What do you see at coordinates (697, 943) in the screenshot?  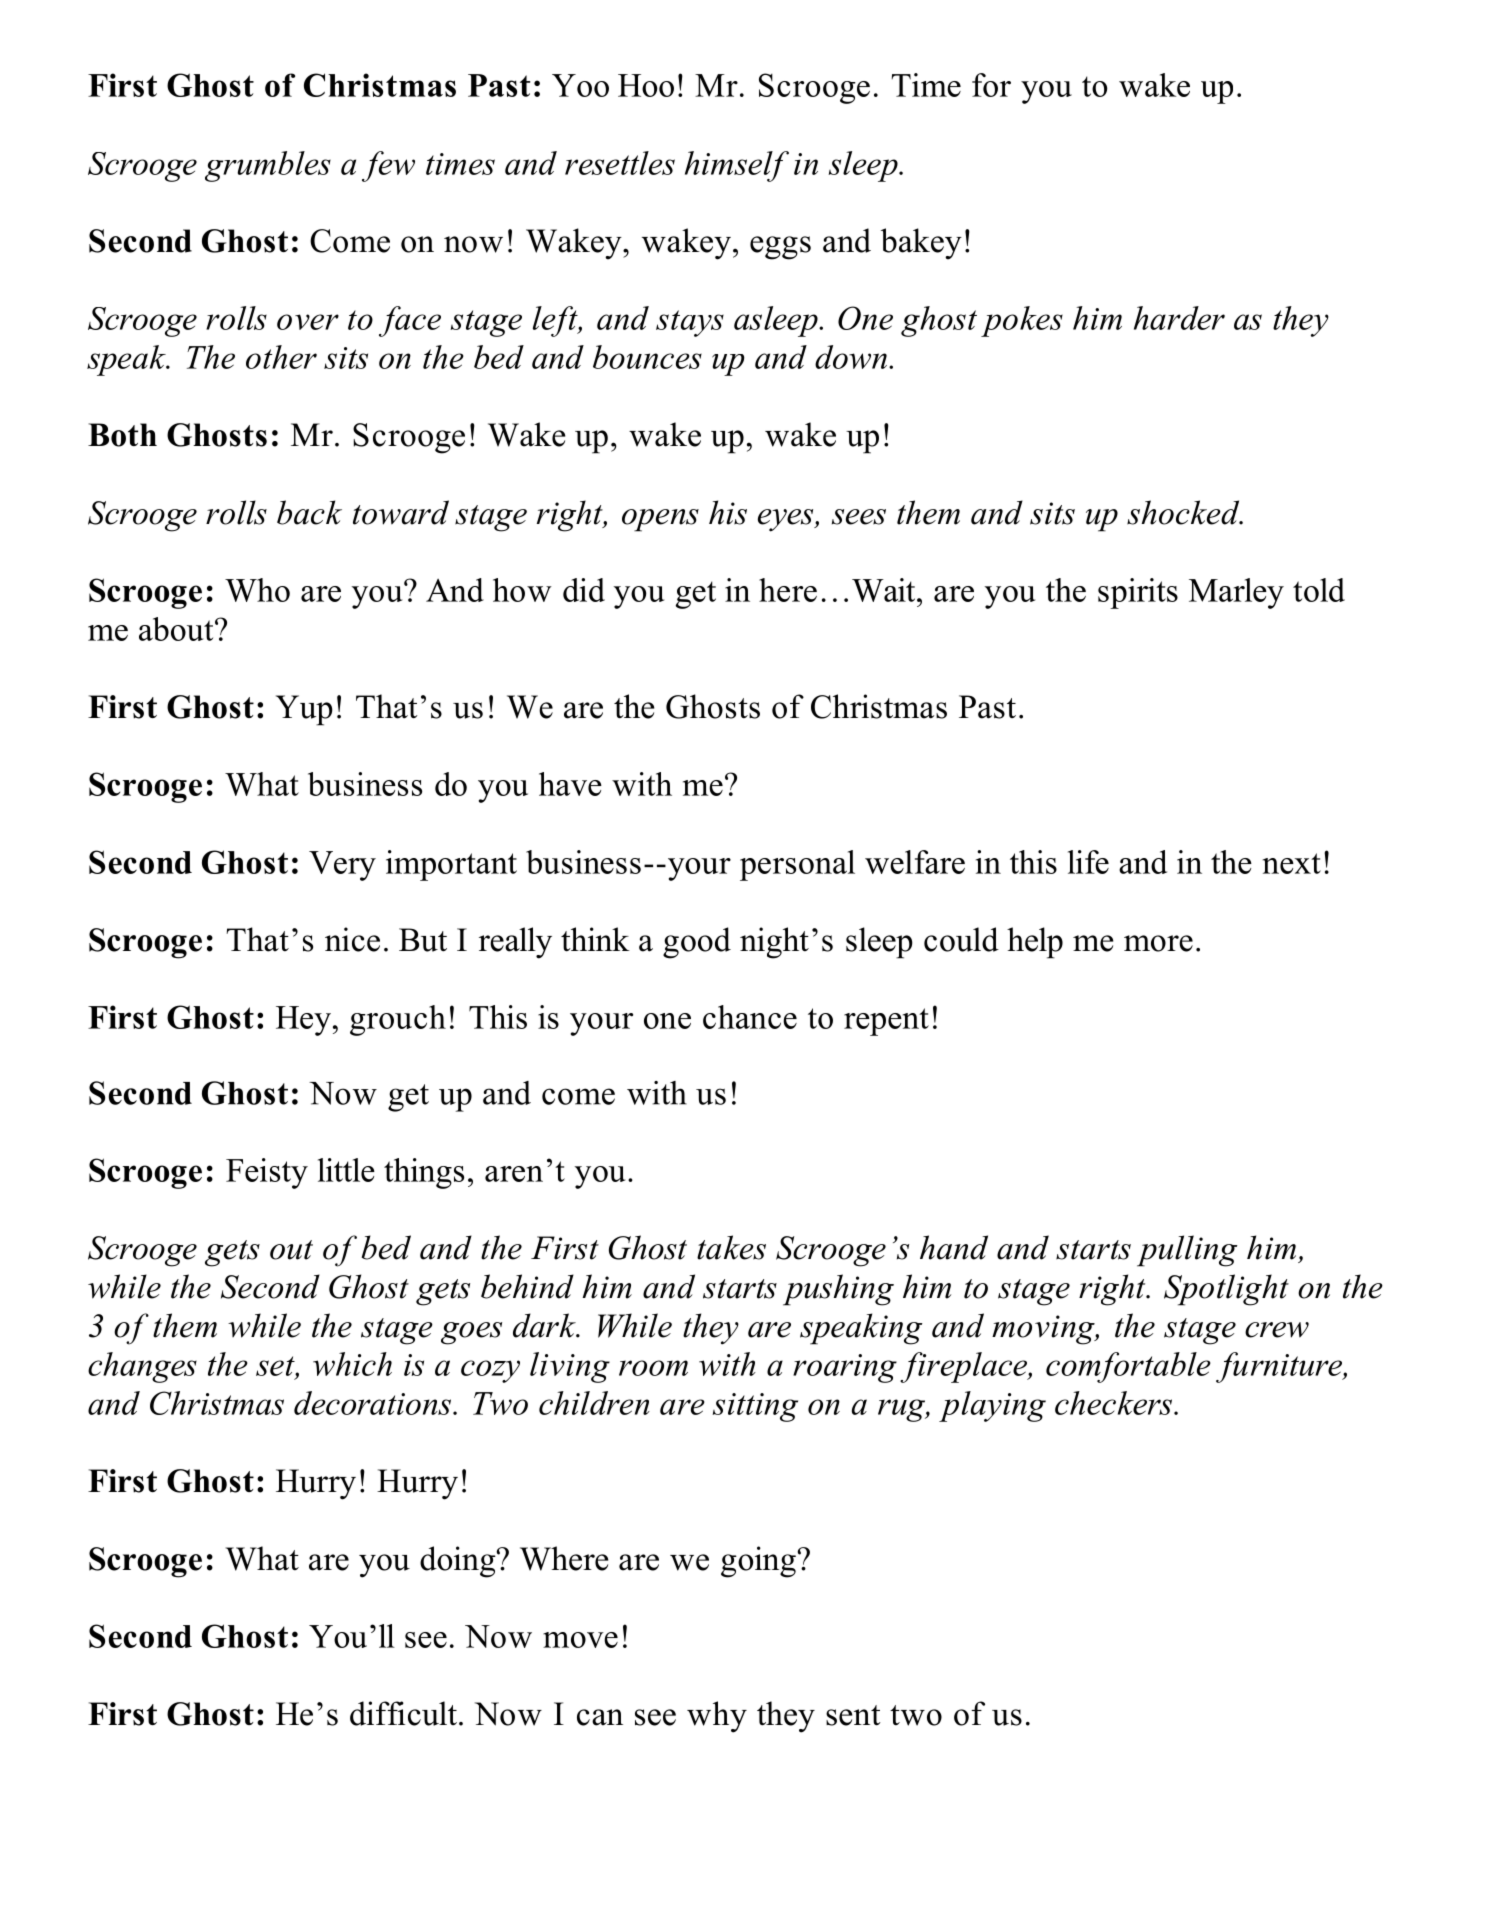 I see `good` at bounding box center [697, 943].
